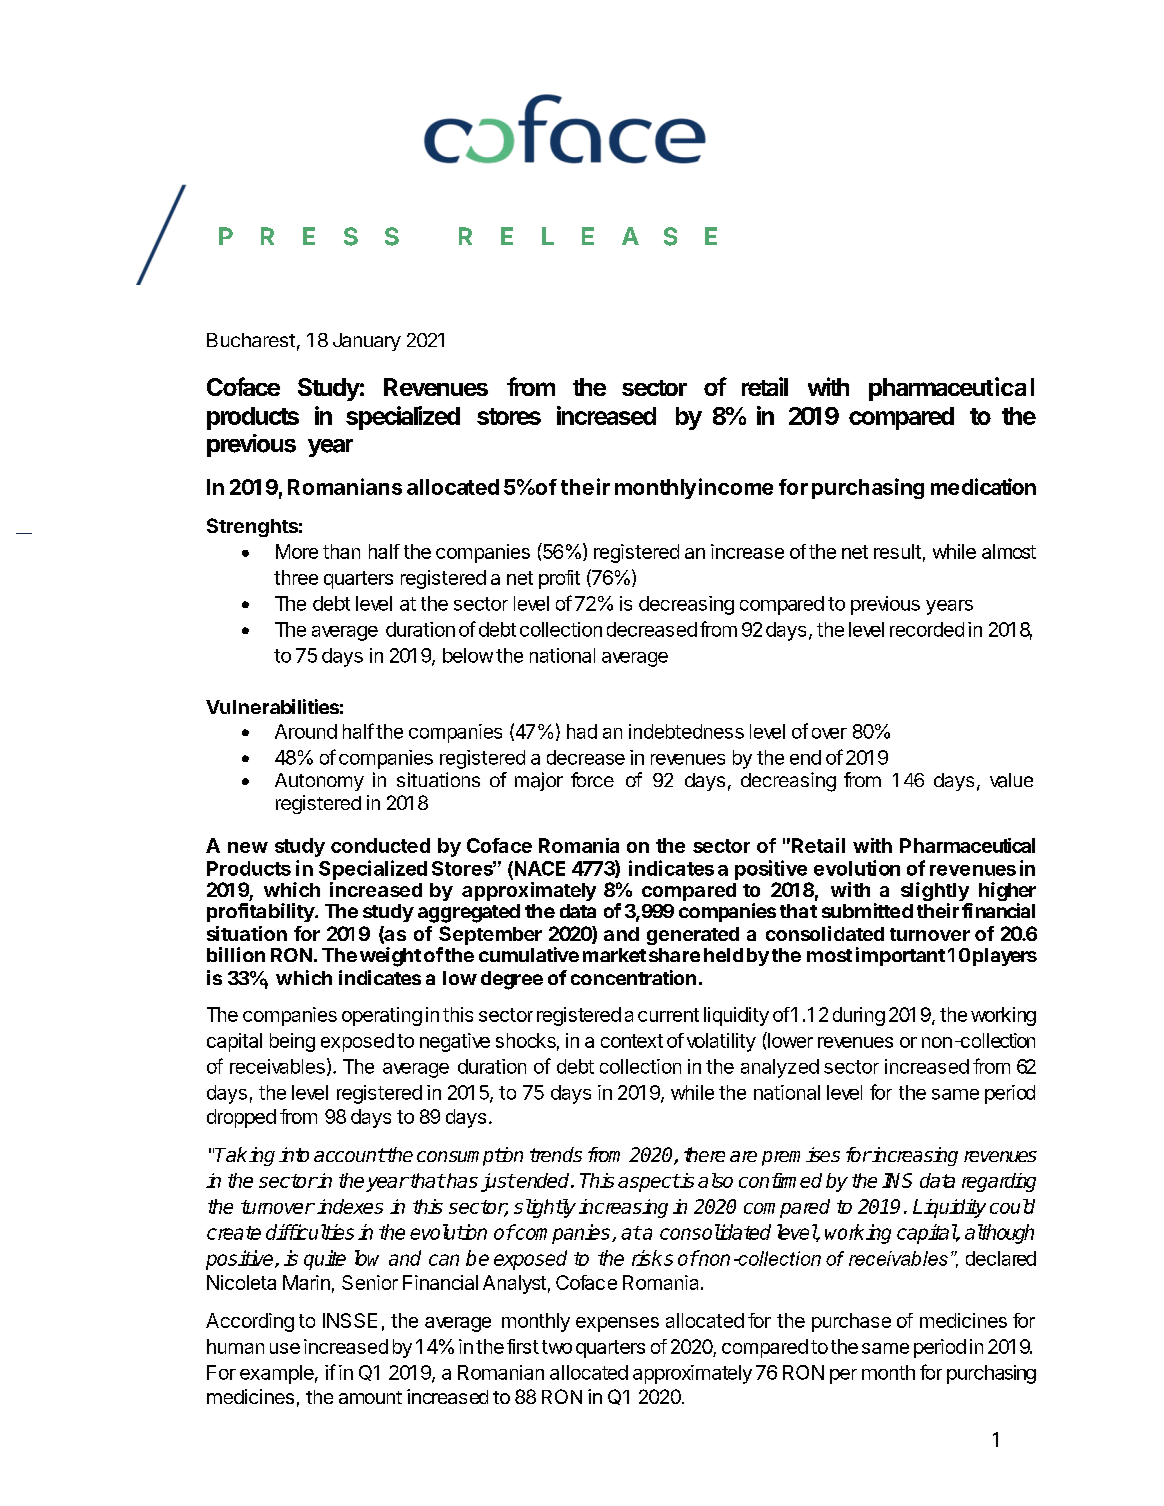  Describe the element at coordinates (693, 936) in the screenshot. I see `generated` at that location.
